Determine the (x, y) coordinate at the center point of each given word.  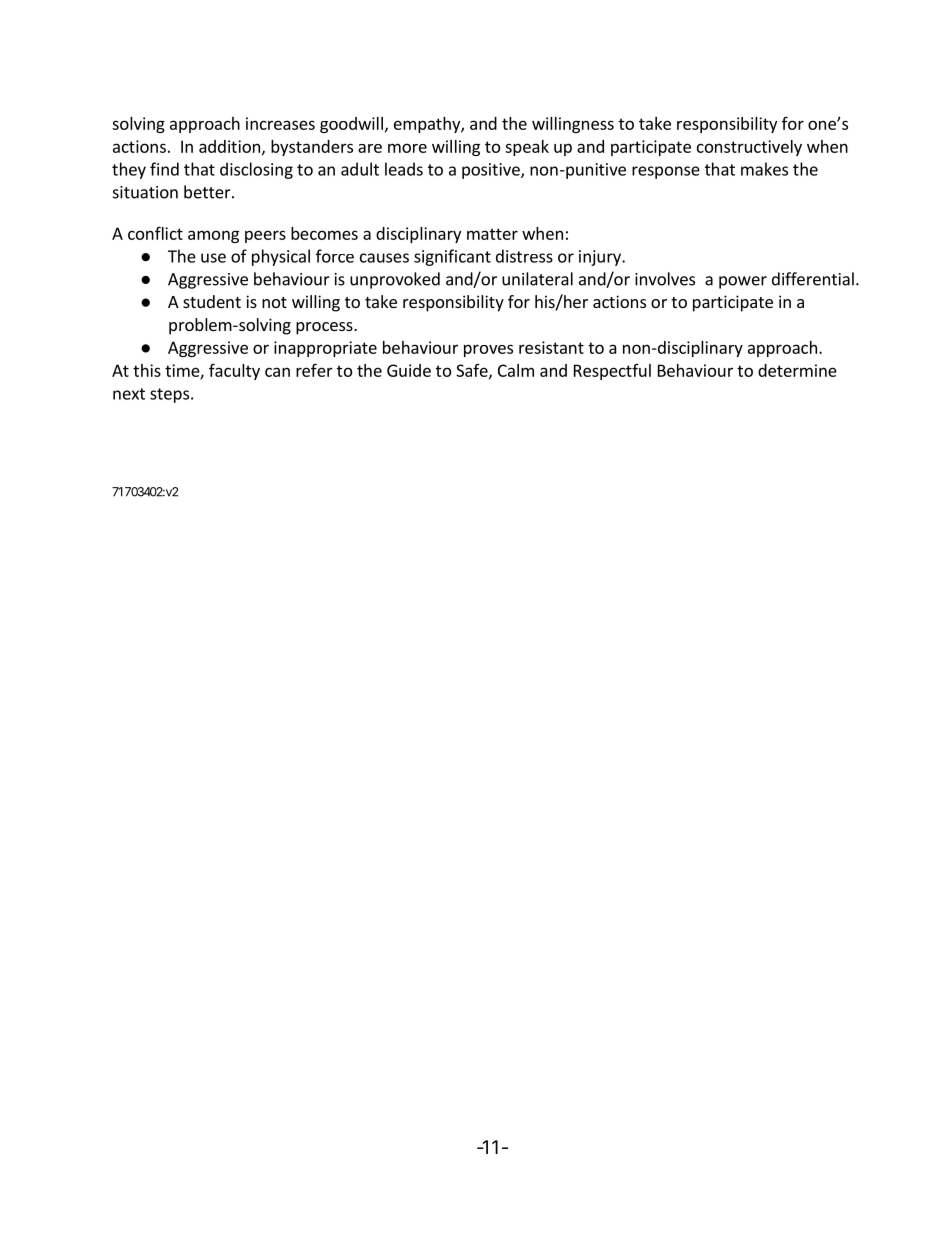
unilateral (537, 279)
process (325, 328)
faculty (234, 371)
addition (229, 146)
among (213, 236)
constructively (749, 148)
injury (601, 258)
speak (527, 148)
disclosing (256, 170)
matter (492, 234)
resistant (551, 347)
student (212, 301)
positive (492, 171)
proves (488, 350)
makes (764, 169)
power (743, 282)
